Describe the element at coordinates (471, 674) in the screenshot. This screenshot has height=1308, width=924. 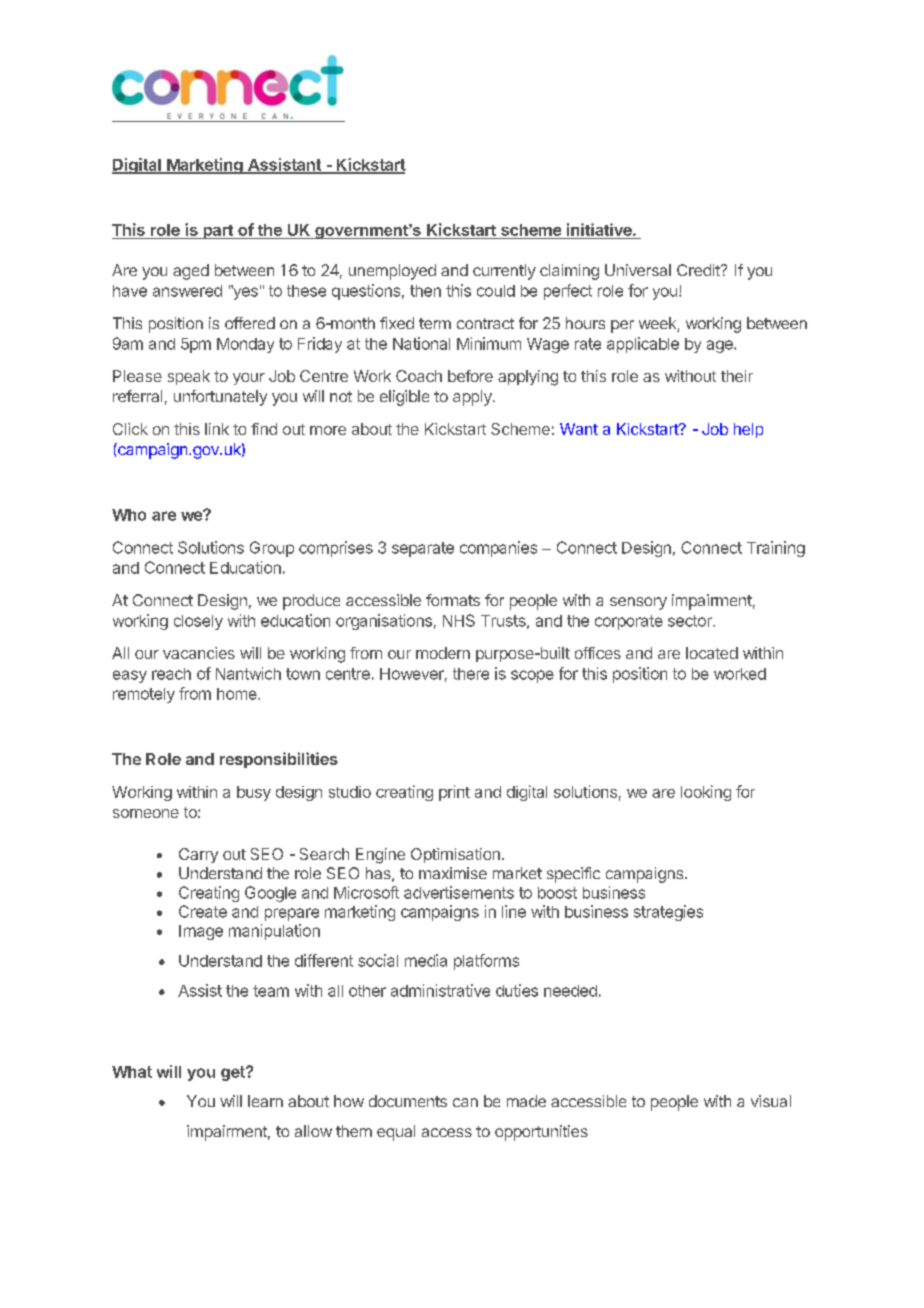
I see `there` at that location.
